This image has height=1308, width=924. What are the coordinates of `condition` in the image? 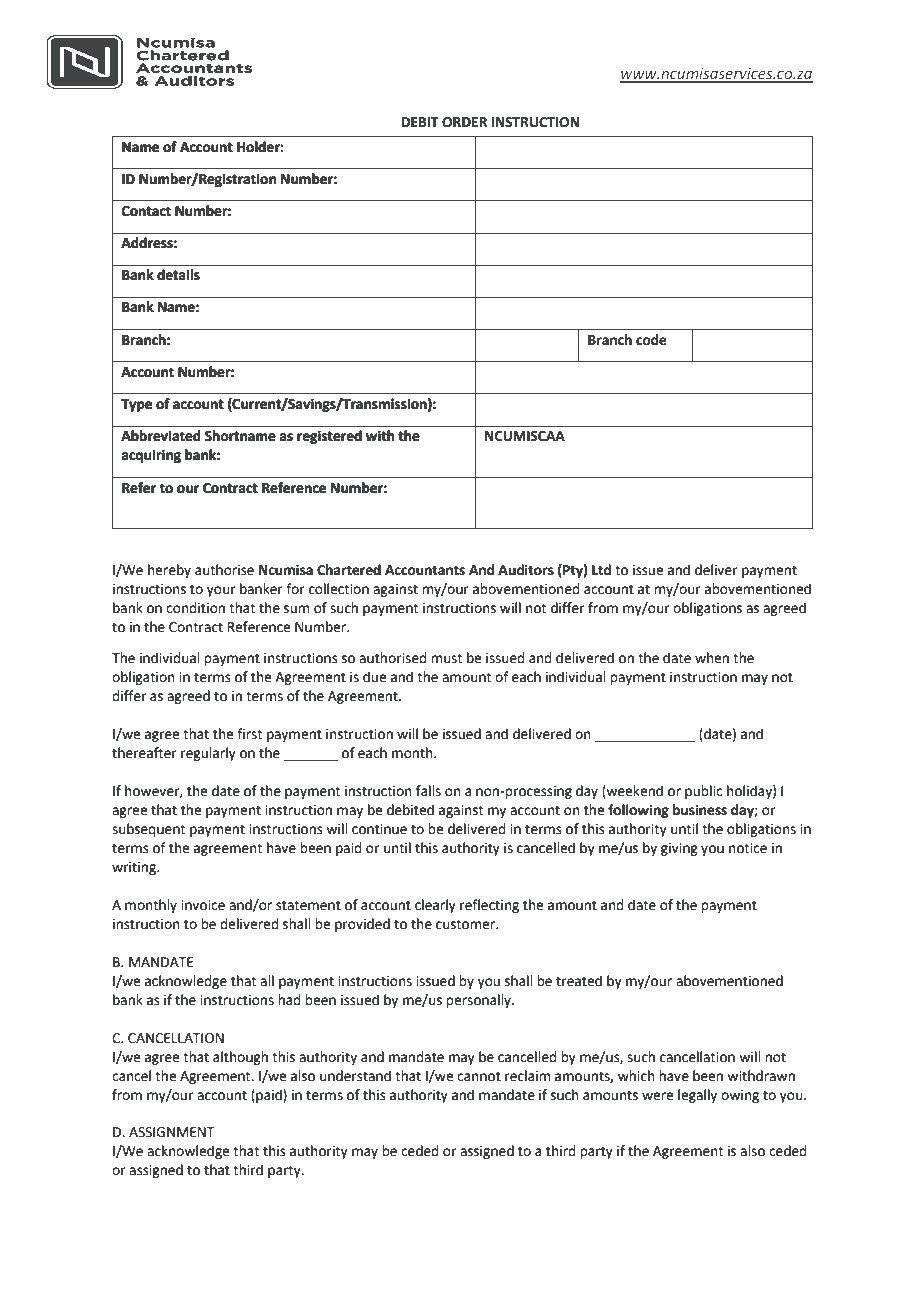 It's located at (195, 608).
